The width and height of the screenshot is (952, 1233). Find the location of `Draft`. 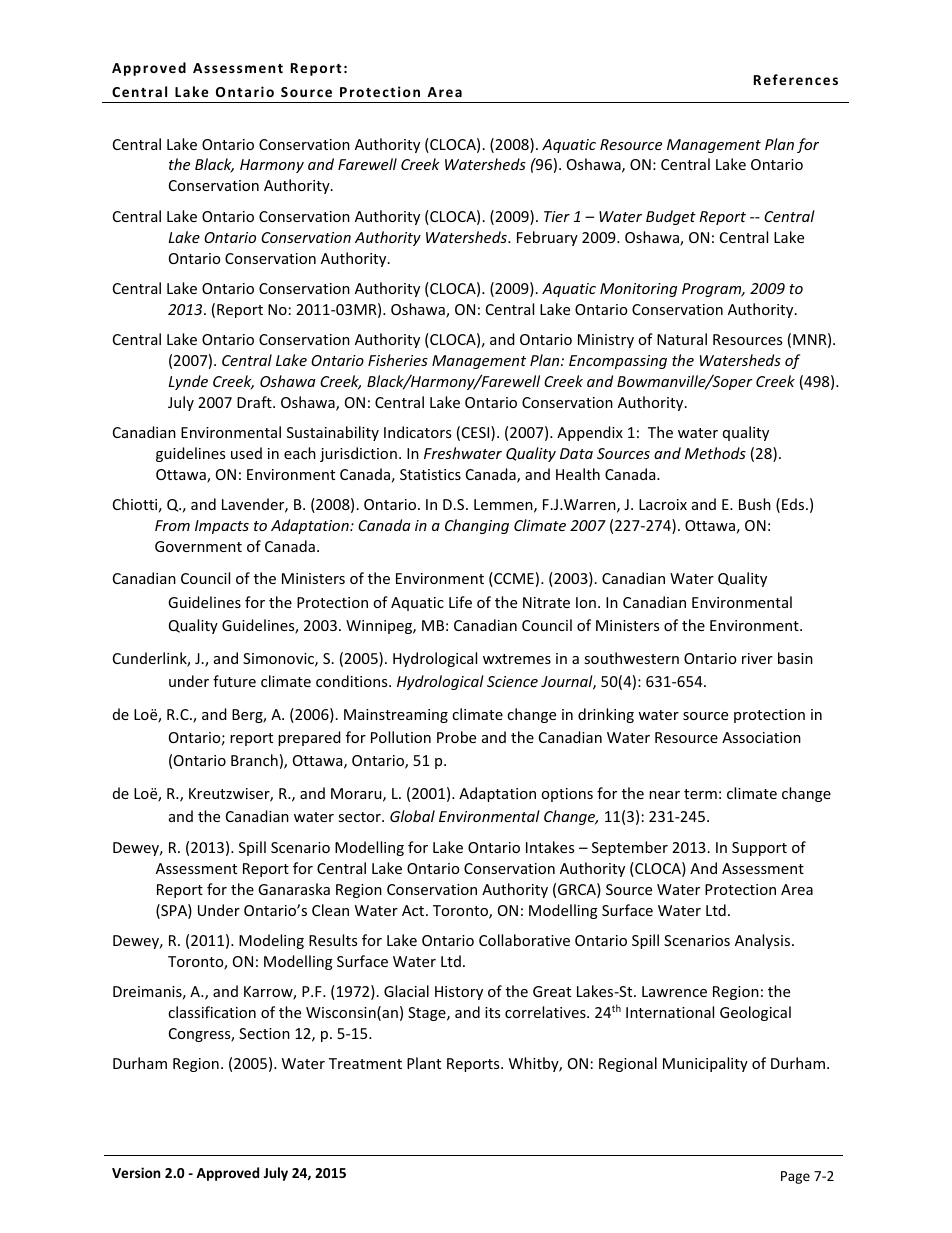

Draft is located at coordinates (255, 402).
